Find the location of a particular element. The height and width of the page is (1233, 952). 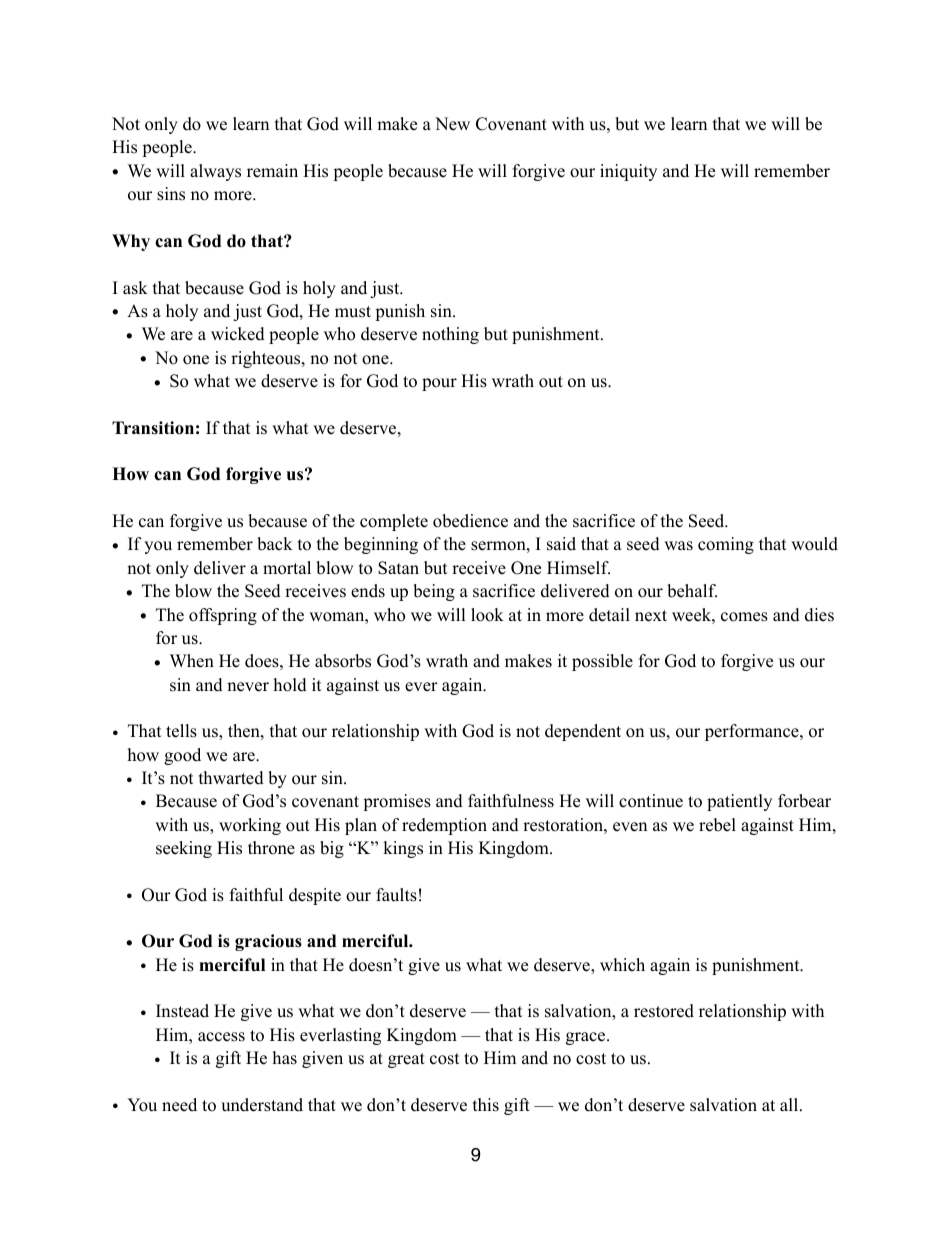

need is located at coordinates (179, 1105).
